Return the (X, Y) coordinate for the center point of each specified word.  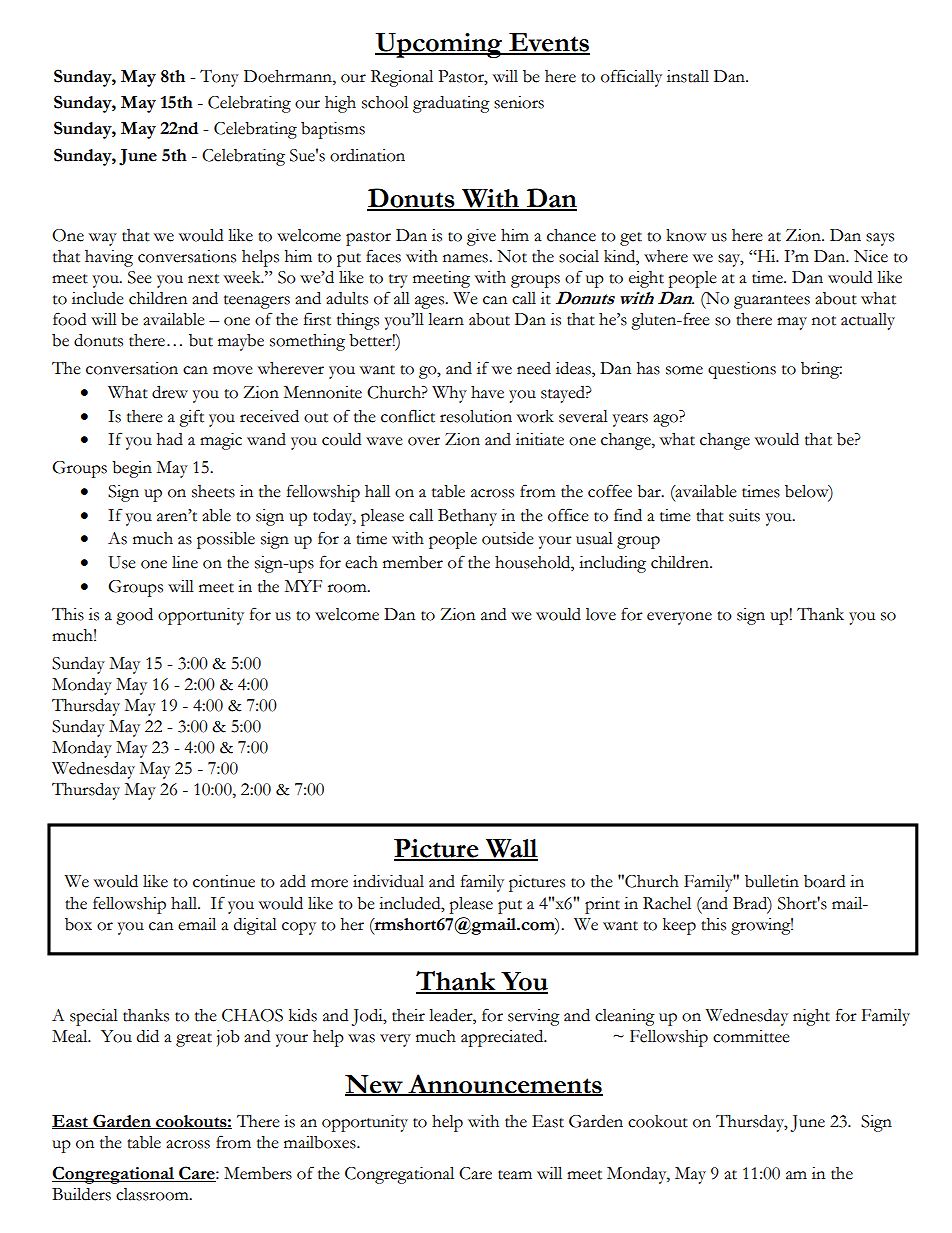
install (688, 76)
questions (742, 370)
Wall (511, 849)
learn (446, 319)
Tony (219, 78)
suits (744, 515)
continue (224, 881)
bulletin (772, 881)
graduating (451, 104)
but (201, 340)
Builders (81, 1194)
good (134, 616)
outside (508, 538)
